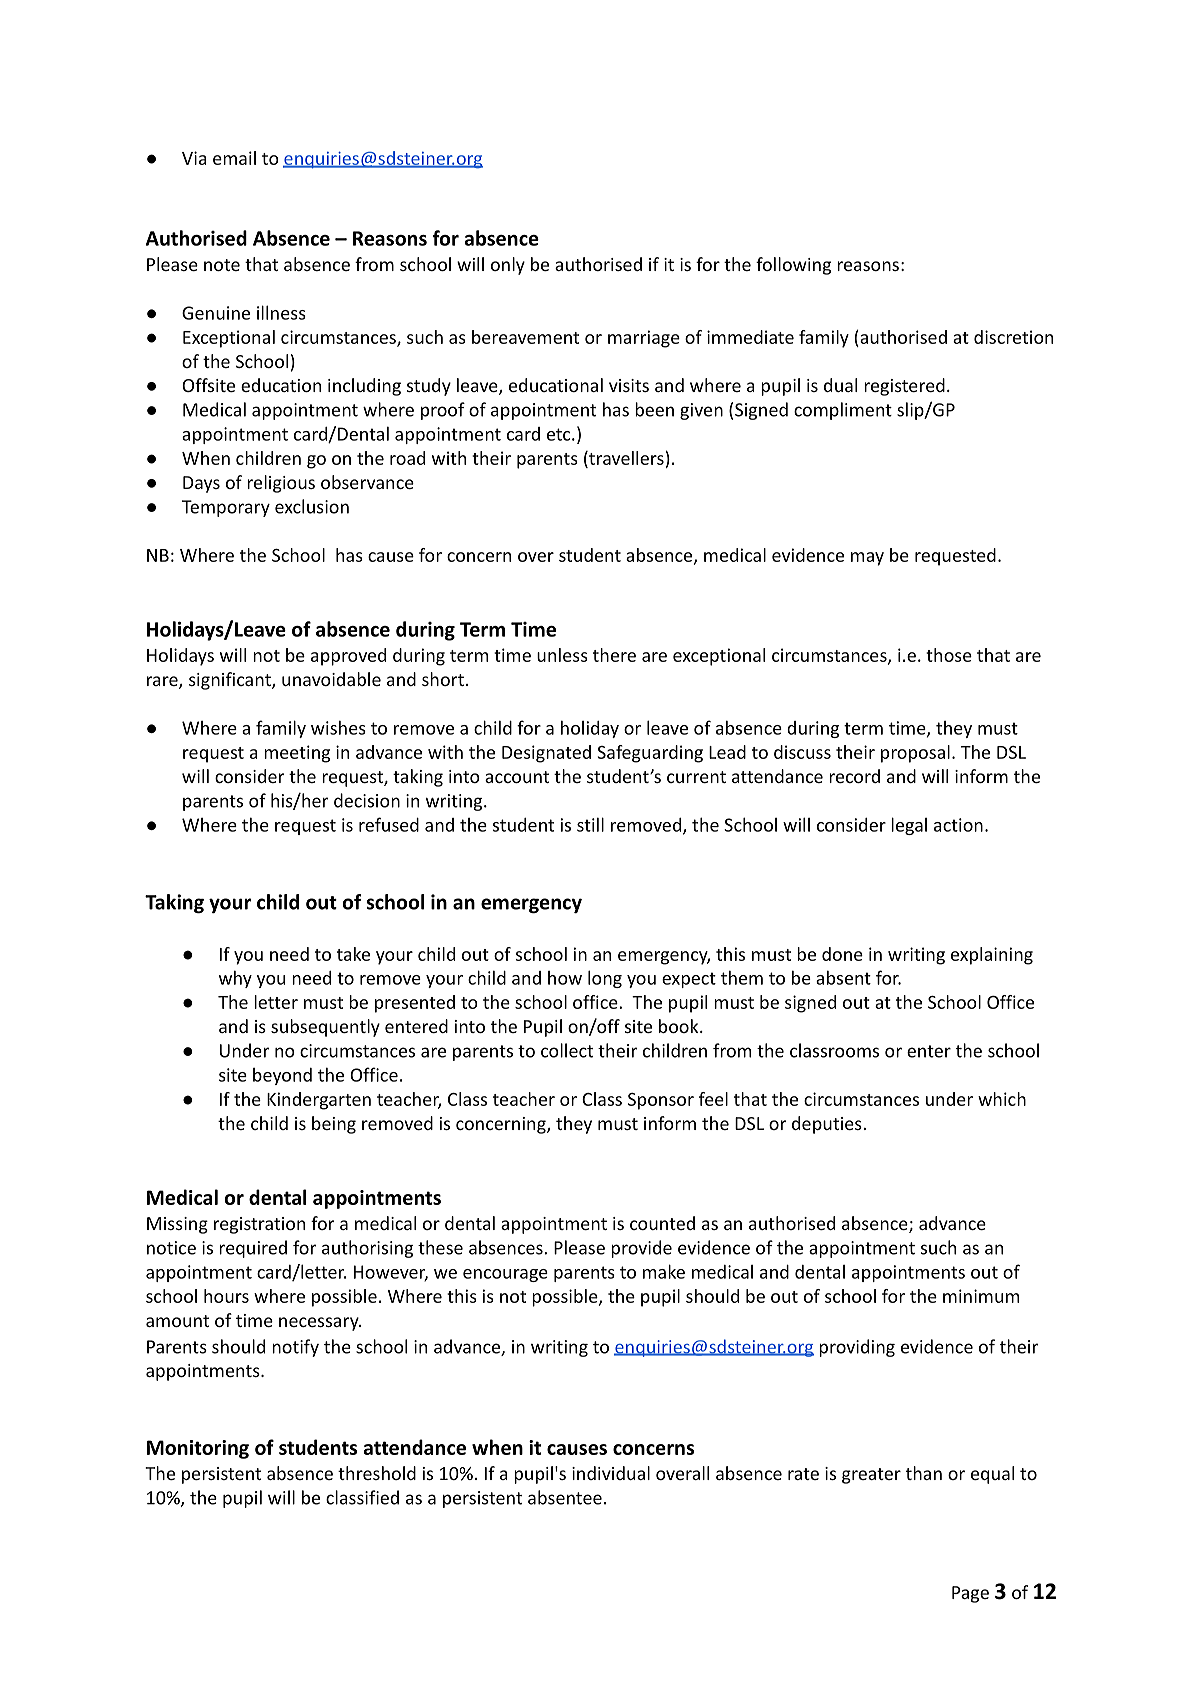 The height and width of the image is (1701, 1204). I want to click on Page, so click(970, 1594).
